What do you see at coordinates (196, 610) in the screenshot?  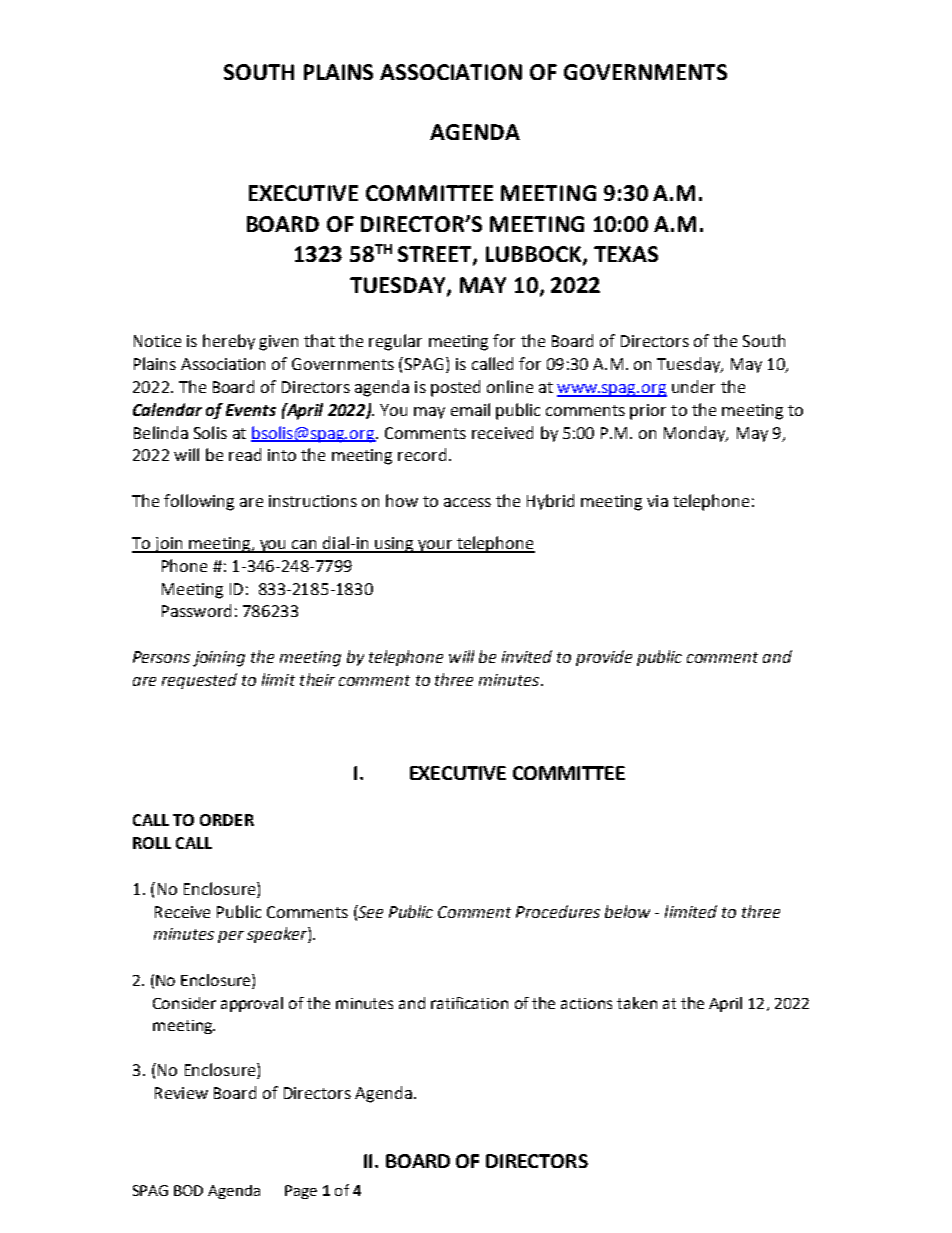 I see `Password` at bounding box center [196, 610].
